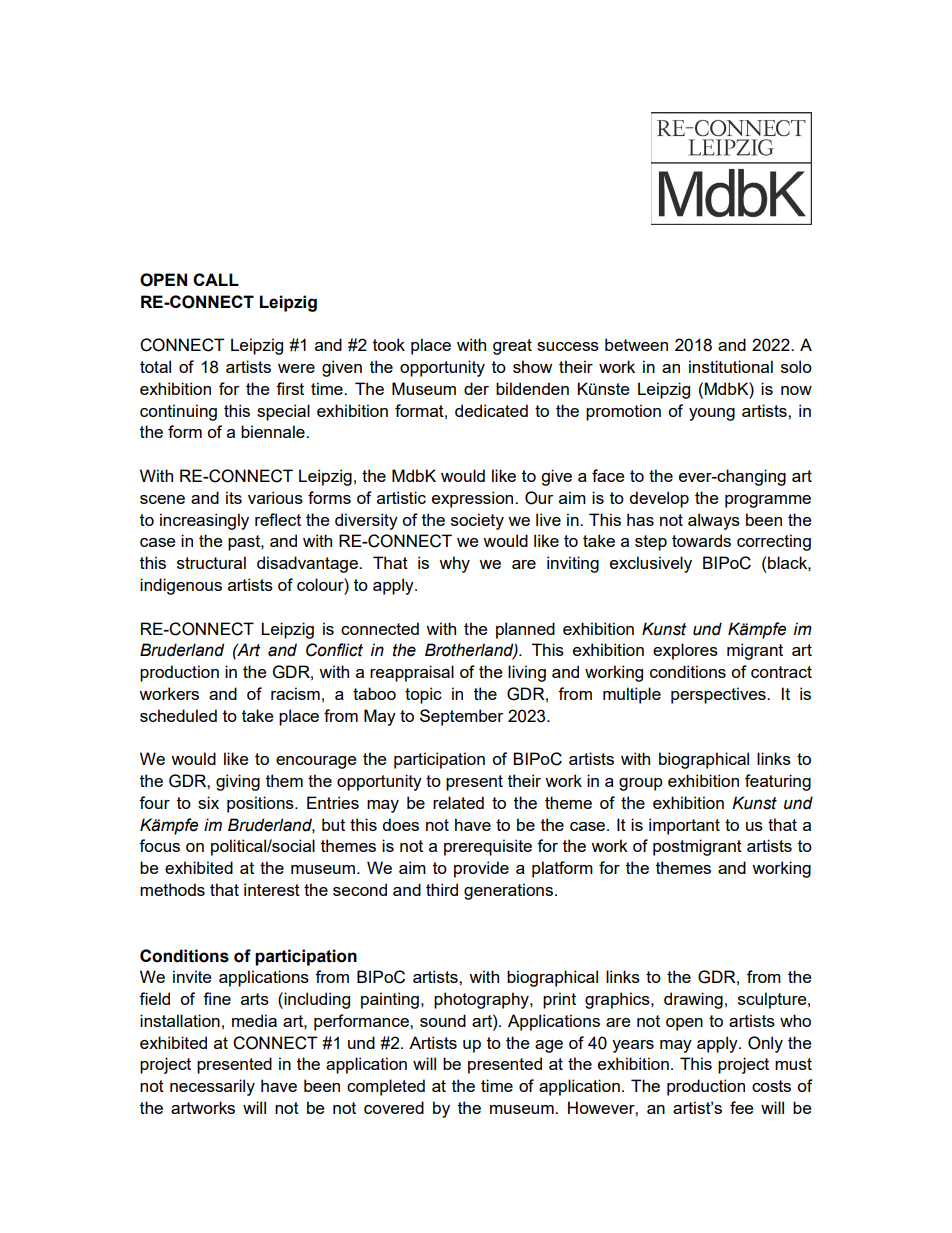 The image size is (952, 1233). What do you see at coordinates (474, 499) in the screenshot?
I see `expression` at bounding box center [474, 499].
